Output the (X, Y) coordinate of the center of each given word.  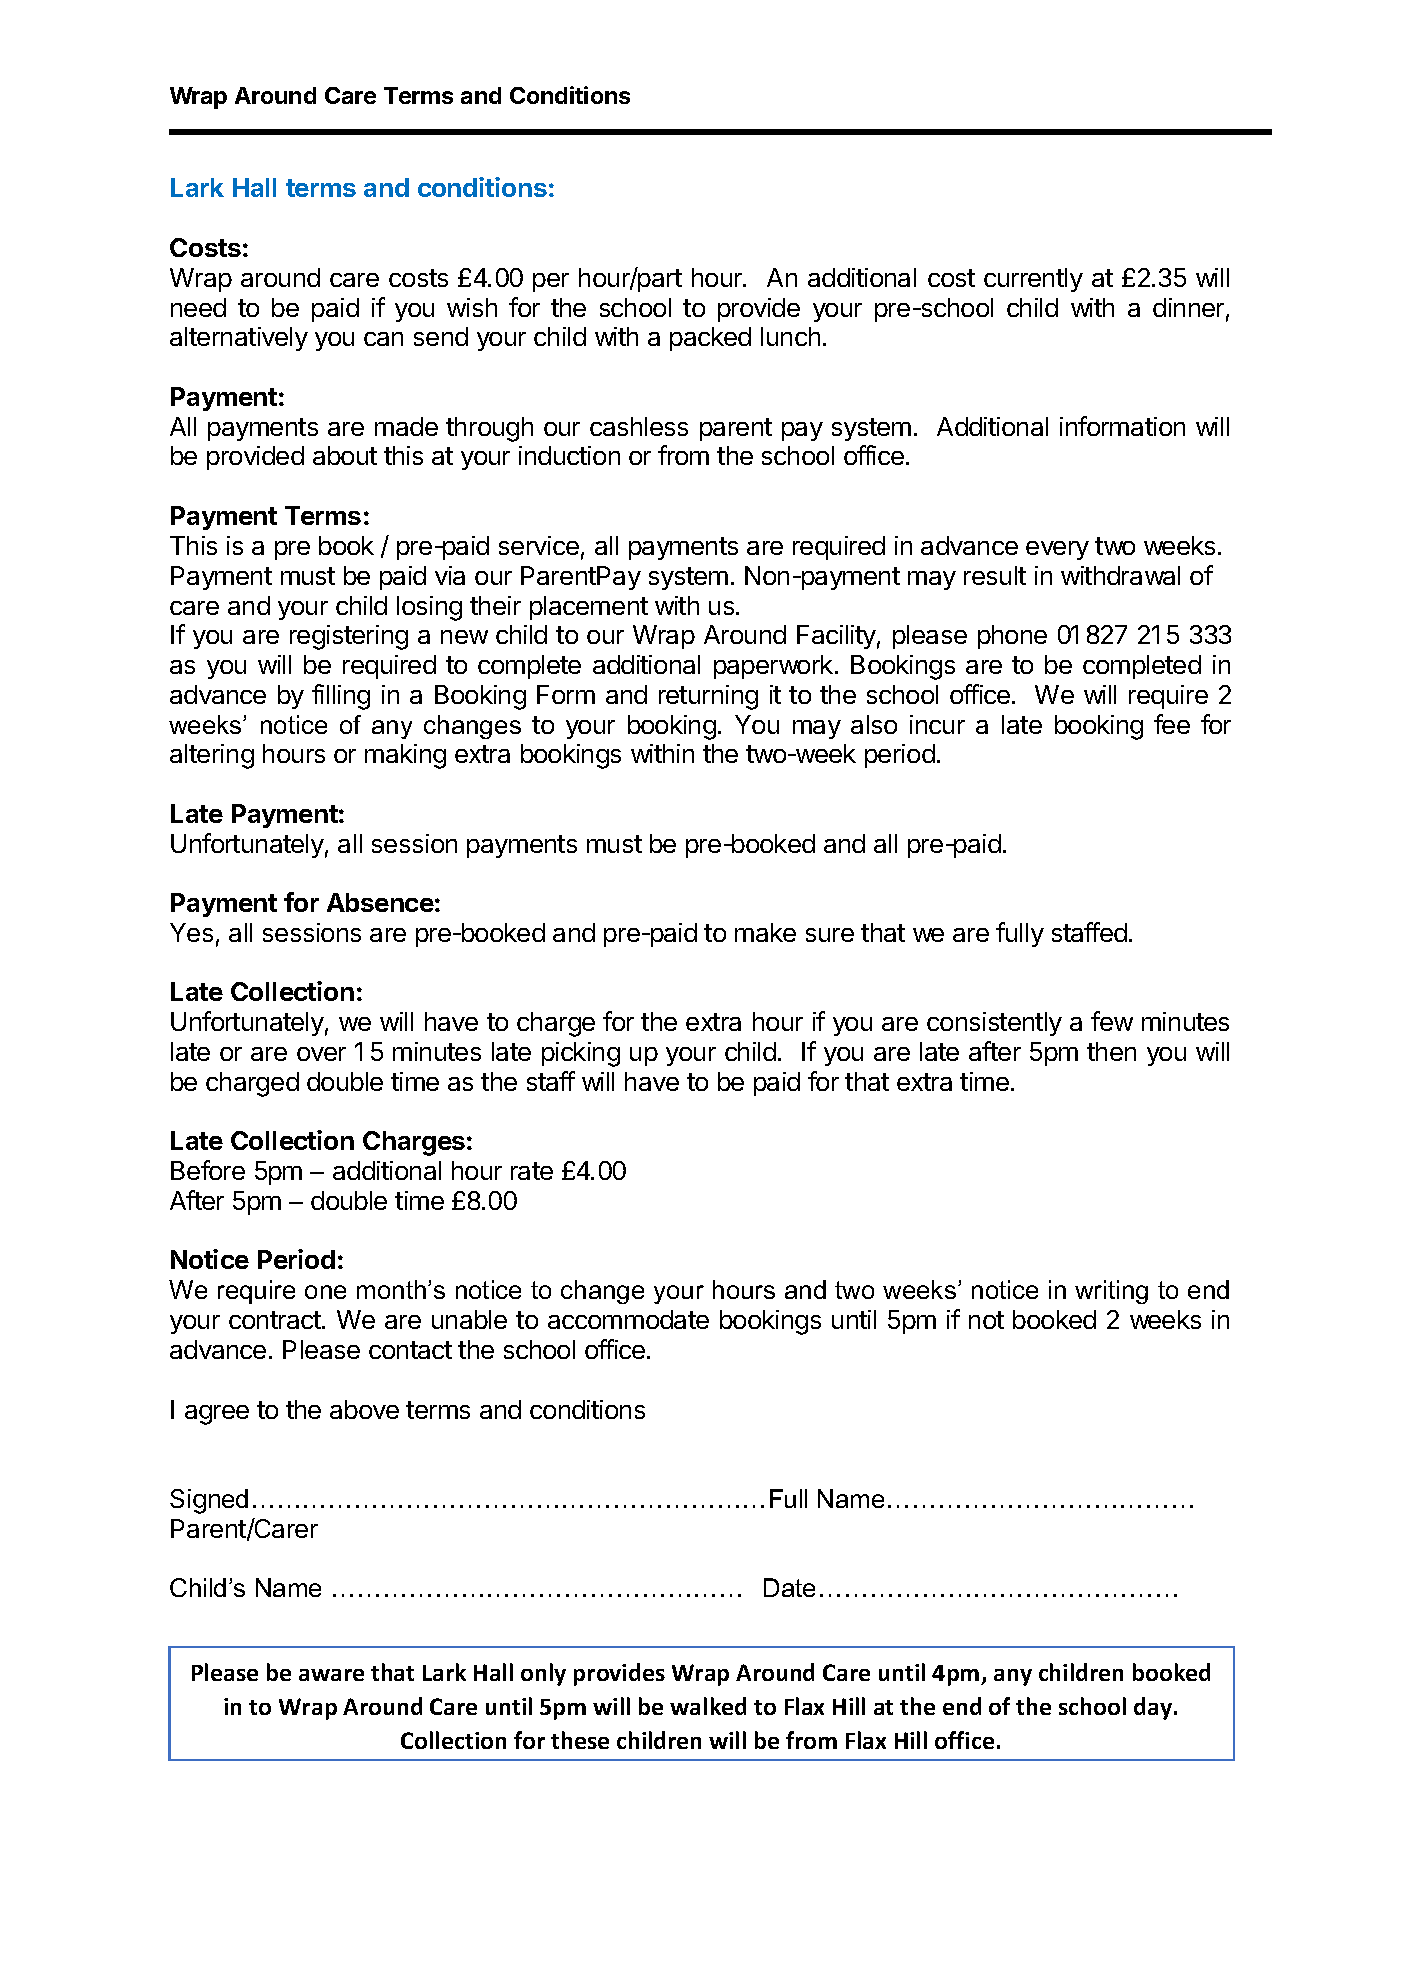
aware (331, 1675)
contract (276, 1320)
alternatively (239, 339)
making (405, 756)
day (1154, 1708)
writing (1111, 1292)
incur (937, 724)
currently (1033, 280)
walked (708, 1706)
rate (532, 1171)
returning (708, 697)
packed (710, 339)
